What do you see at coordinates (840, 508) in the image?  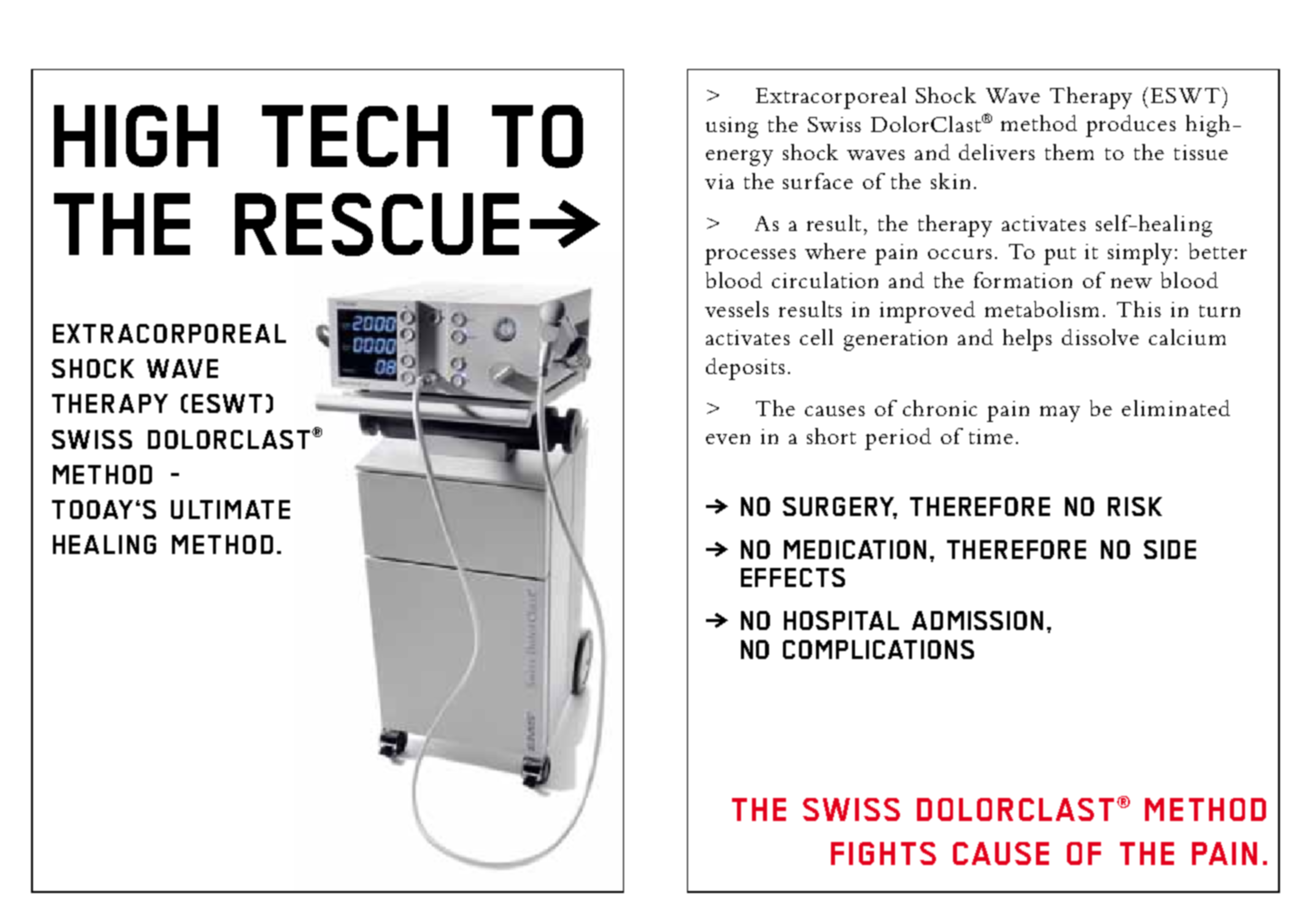 I see `SURGERY` at bounding box center [840, 508].
